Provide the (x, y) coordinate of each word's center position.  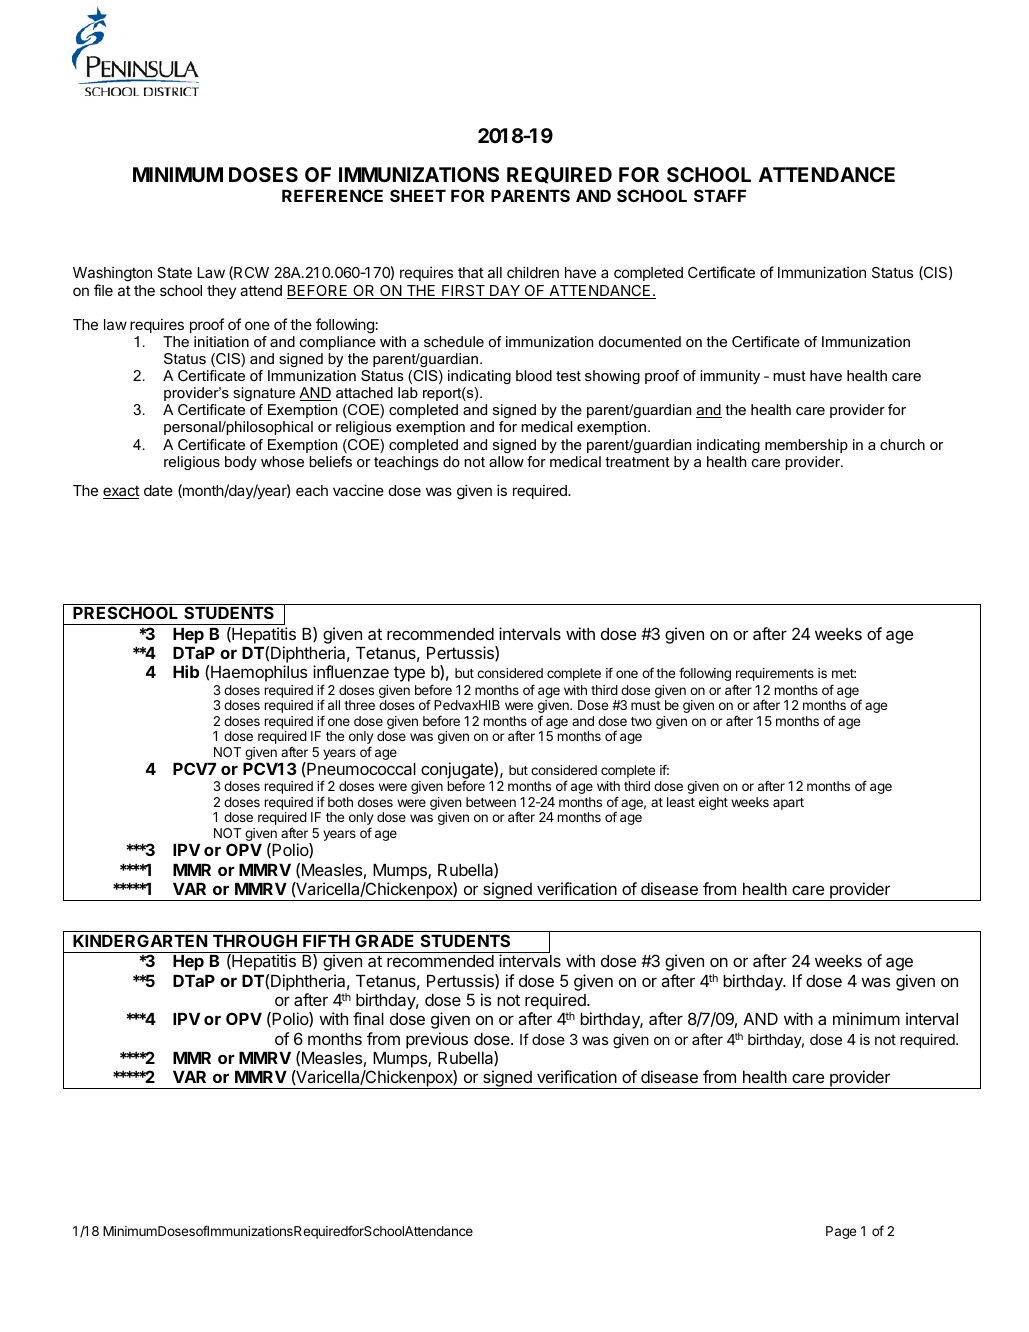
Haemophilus (259, 673)
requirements (775, 674)
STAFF (720, 195)
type (409, 674)
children (533, 272)
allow (506, 461)
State (174, 272)
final (368, 1018)
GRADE (384, 940)
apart (788, 804)
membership (806, 446)
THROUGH (255, 940)
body (241, 463)
